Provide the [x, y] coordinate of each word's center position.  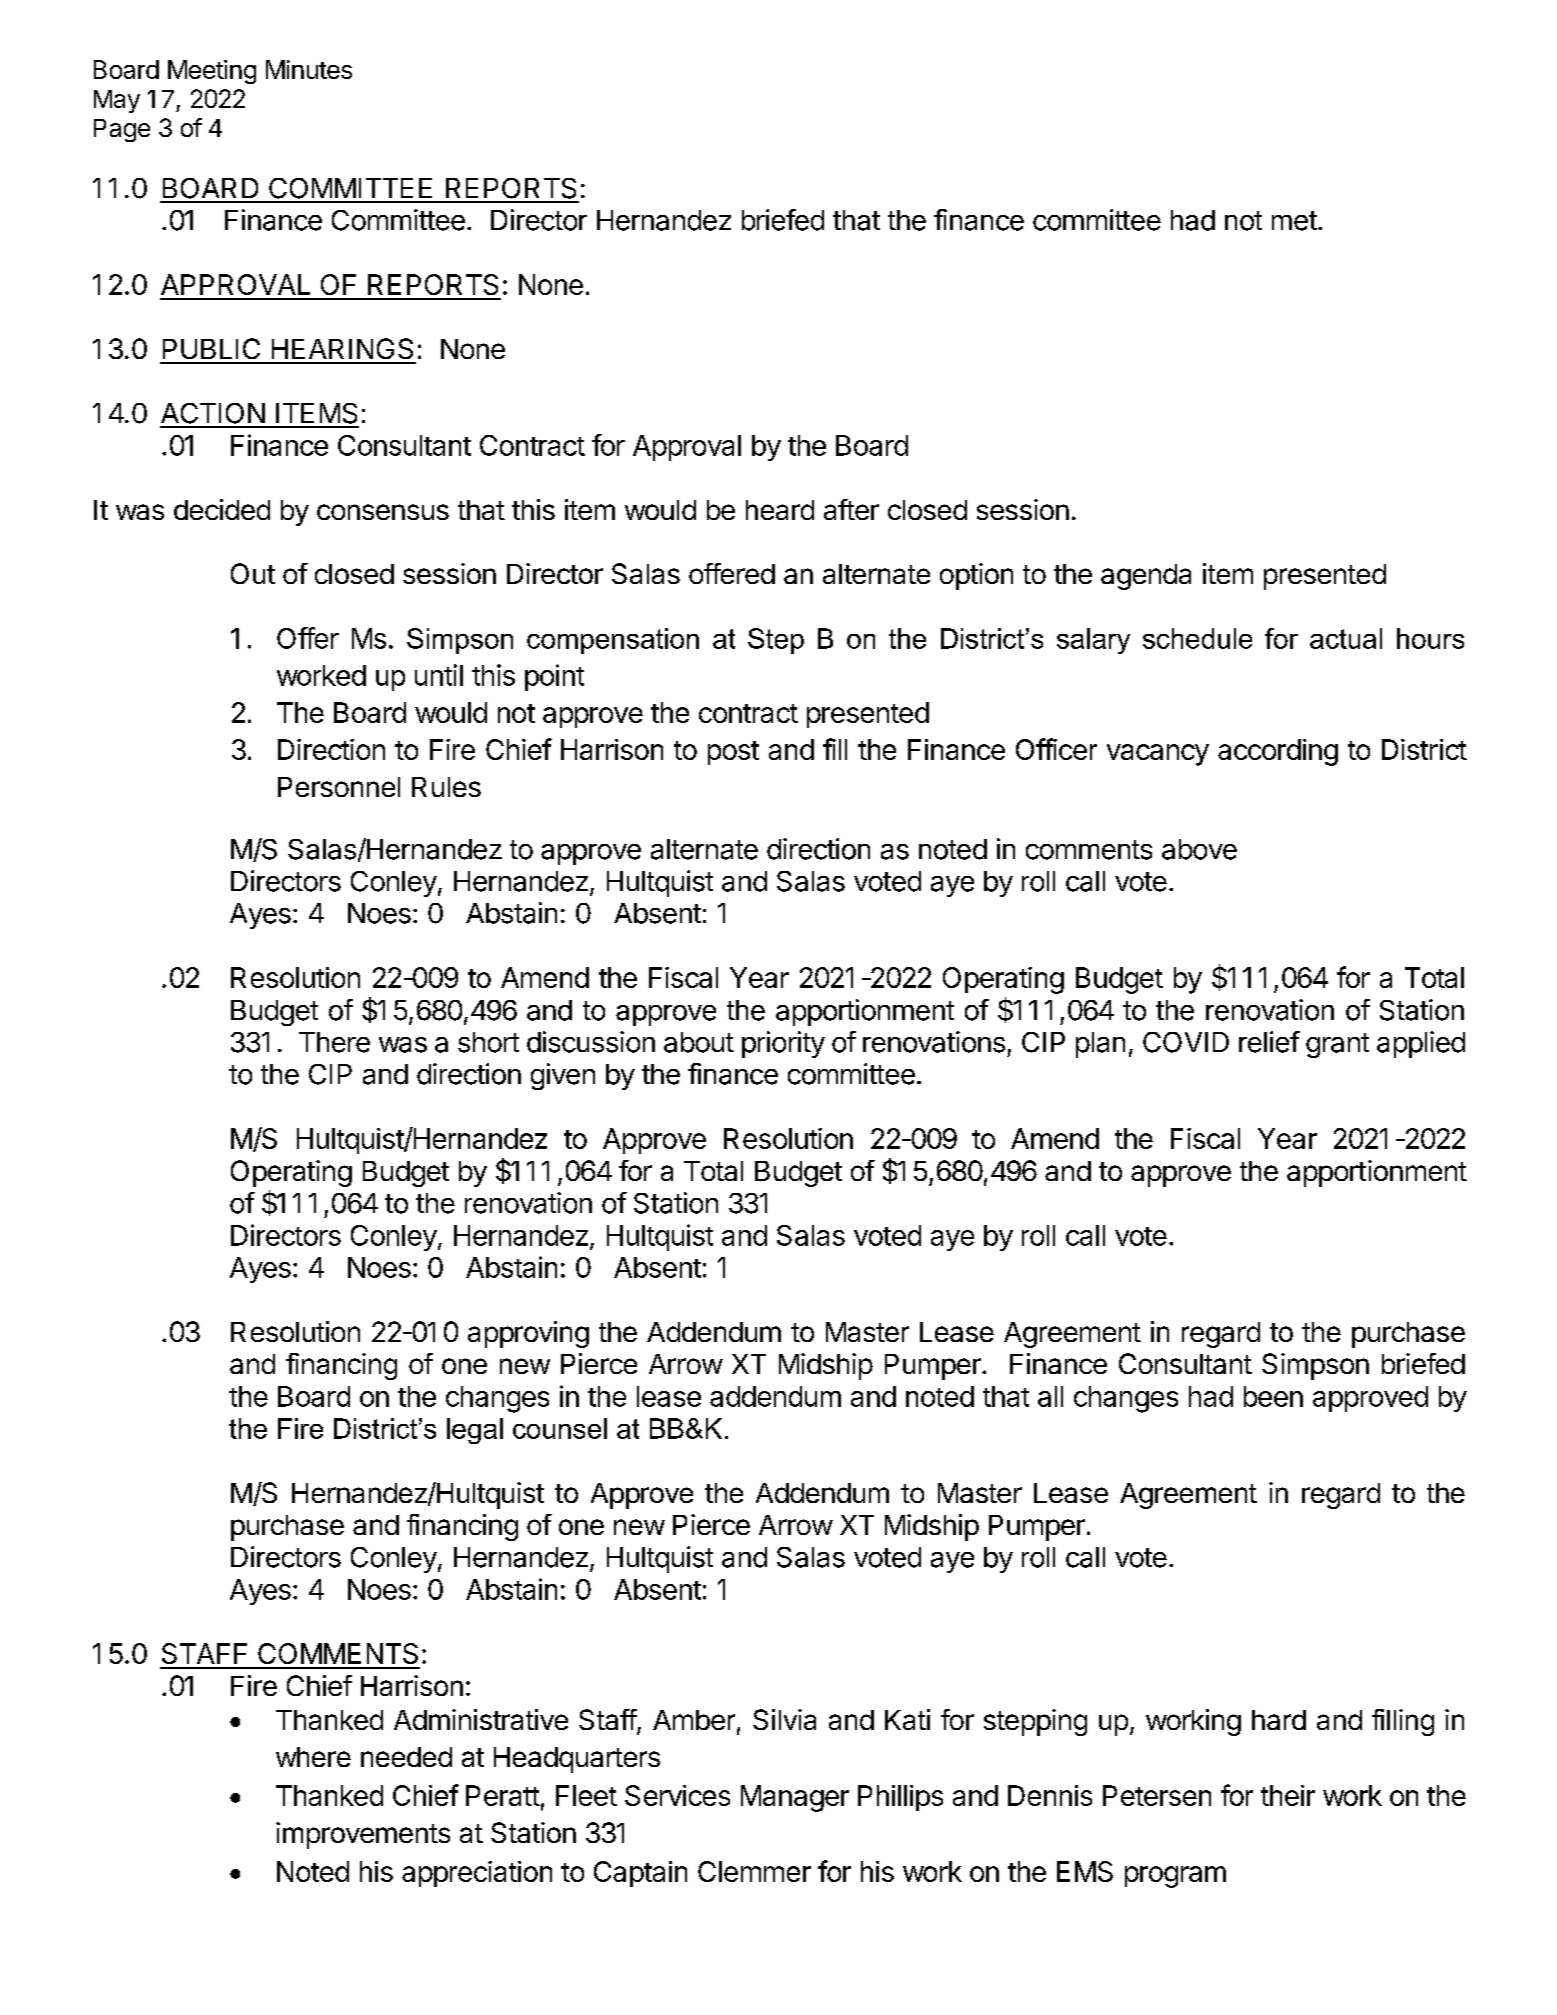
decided [222, 509]
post [733, 753]
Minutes [309, 69]
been [1273, 1396]
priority [783, 1044]
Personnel [339, 787]
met [1294, 221]
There [334, 1042]
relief [1269, 1042]
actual [1346, 638]
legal [475, 1431]
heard [780, 510]
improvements [363, 1835]
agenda [1146, 577]
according [1278, 752]
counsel [560, 1428]
